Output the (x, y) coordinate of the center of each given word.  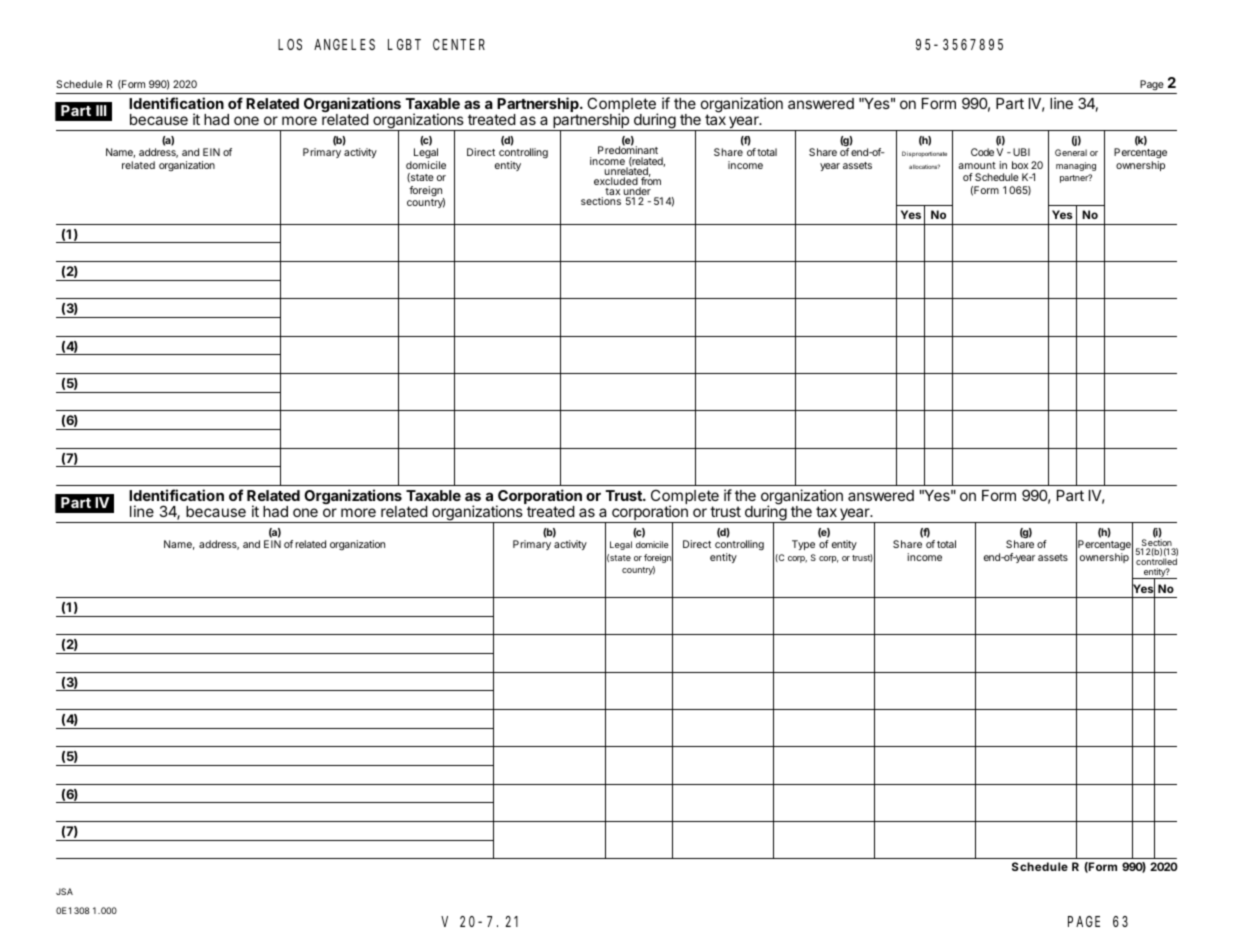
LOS (290, 44)
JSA (64, 891)
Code (982, 152)
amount (977, 165)
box (1020, 165)
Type (803, 545)
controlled (1156, 561)
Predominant (628, 149)
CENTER (459, 44)
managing (1076, 166)
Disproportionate (924, 154)
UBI (1021, 152)
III (101, 110)
